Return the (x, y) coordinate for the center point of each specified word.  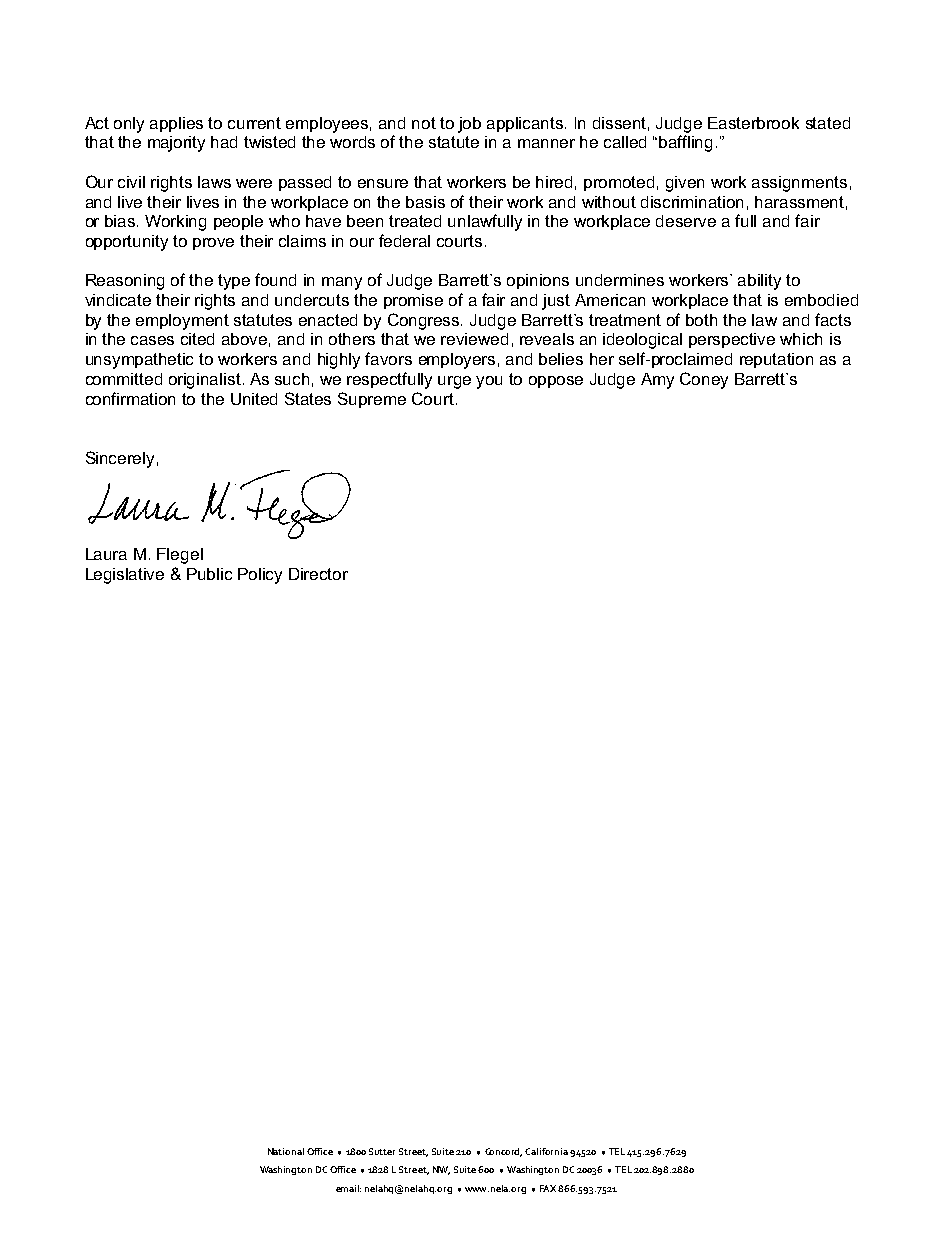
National (286, 1151)
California (546, 1151)
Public (209, 574)
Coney (704, 380)
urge (454, 382)
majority (176, 144)
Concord (503, 1152)
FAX (549, 1188)
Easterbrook (753, 123)
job (469, 125)
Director (318, 574)
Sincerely (120, 459)
